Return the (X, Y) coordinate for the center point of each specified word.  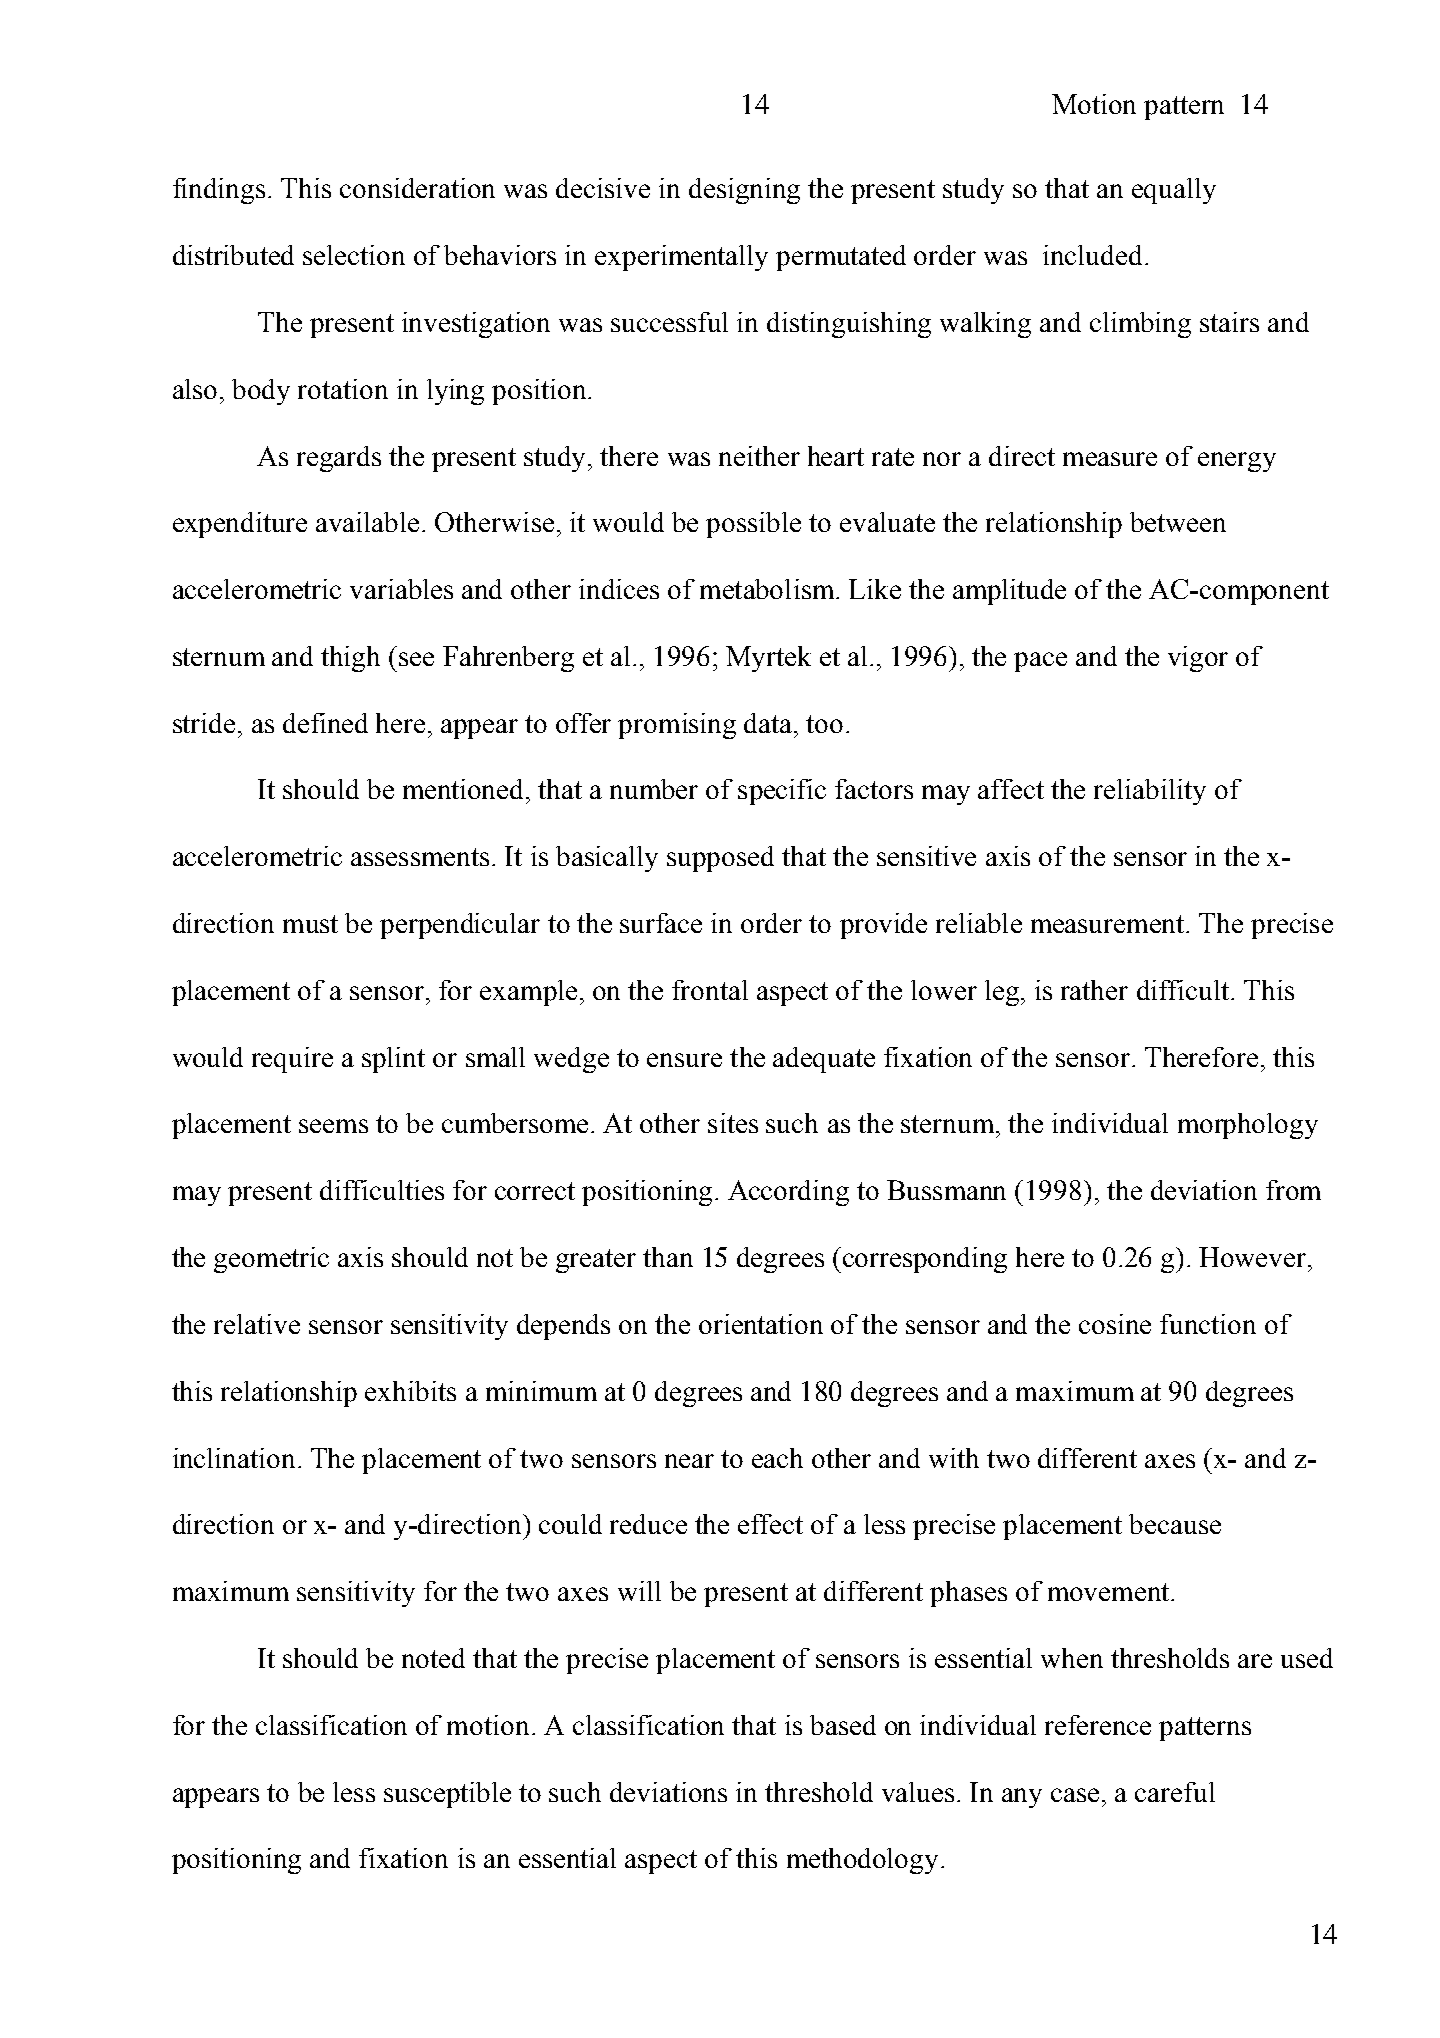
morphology (1248, 1126)
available (369, 522)
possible (753, 525)
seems (333, 1126)
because (1175, 1524)
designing (744, 191)
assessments (420, 857)
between (1178, 522)
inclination (234, 1458)
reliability (1150, 792)
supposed (720, 859)
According (788, 1193)
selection (354, 255)
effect (770, 1524)
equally (1174, 191)
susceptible (447, 1795)
